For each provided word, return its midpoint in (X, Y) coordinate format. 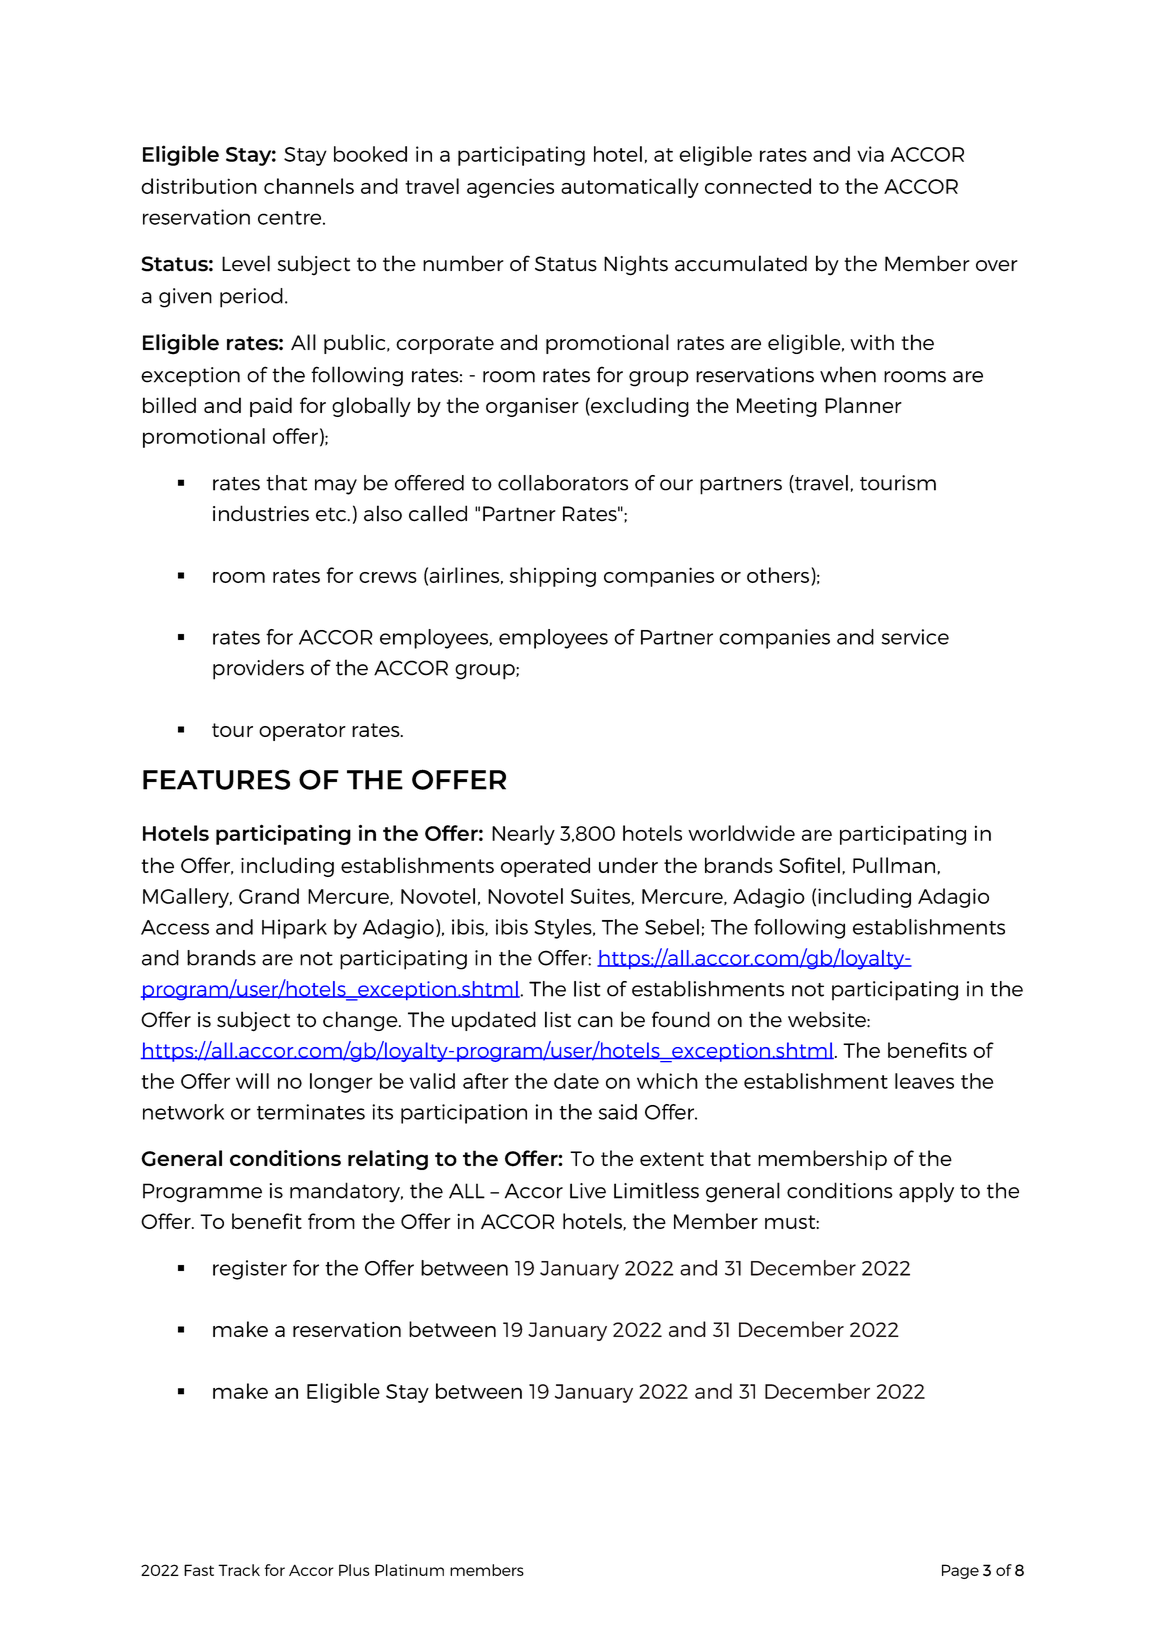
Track (239, 1570)
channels (309, 186)
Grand (269, 896)
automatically (630, 188)
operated (545, 867)
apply (926, 1192)
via (870, 154)
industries (261, 513)
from (331, 1221)
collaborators (563, 483)
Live (588, 1191)
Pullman (894, 865)
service (915, 637)
